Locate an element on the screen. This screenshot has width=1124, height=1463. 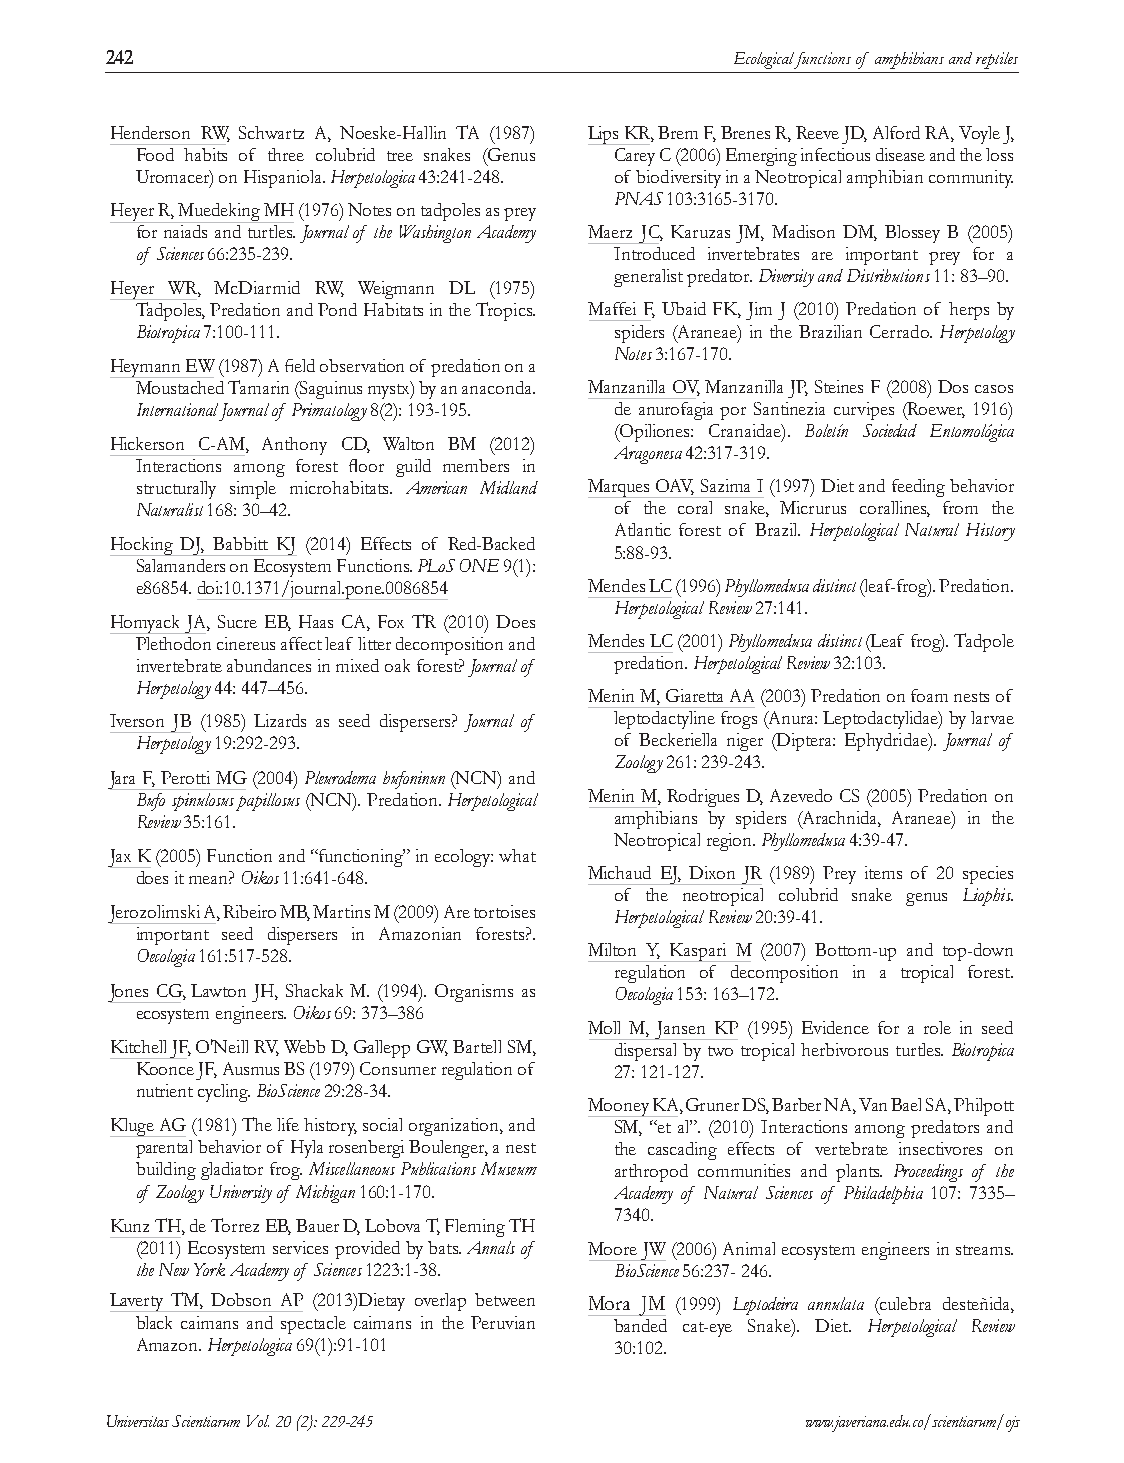
Moll is located at coordinates (604, 1027).
